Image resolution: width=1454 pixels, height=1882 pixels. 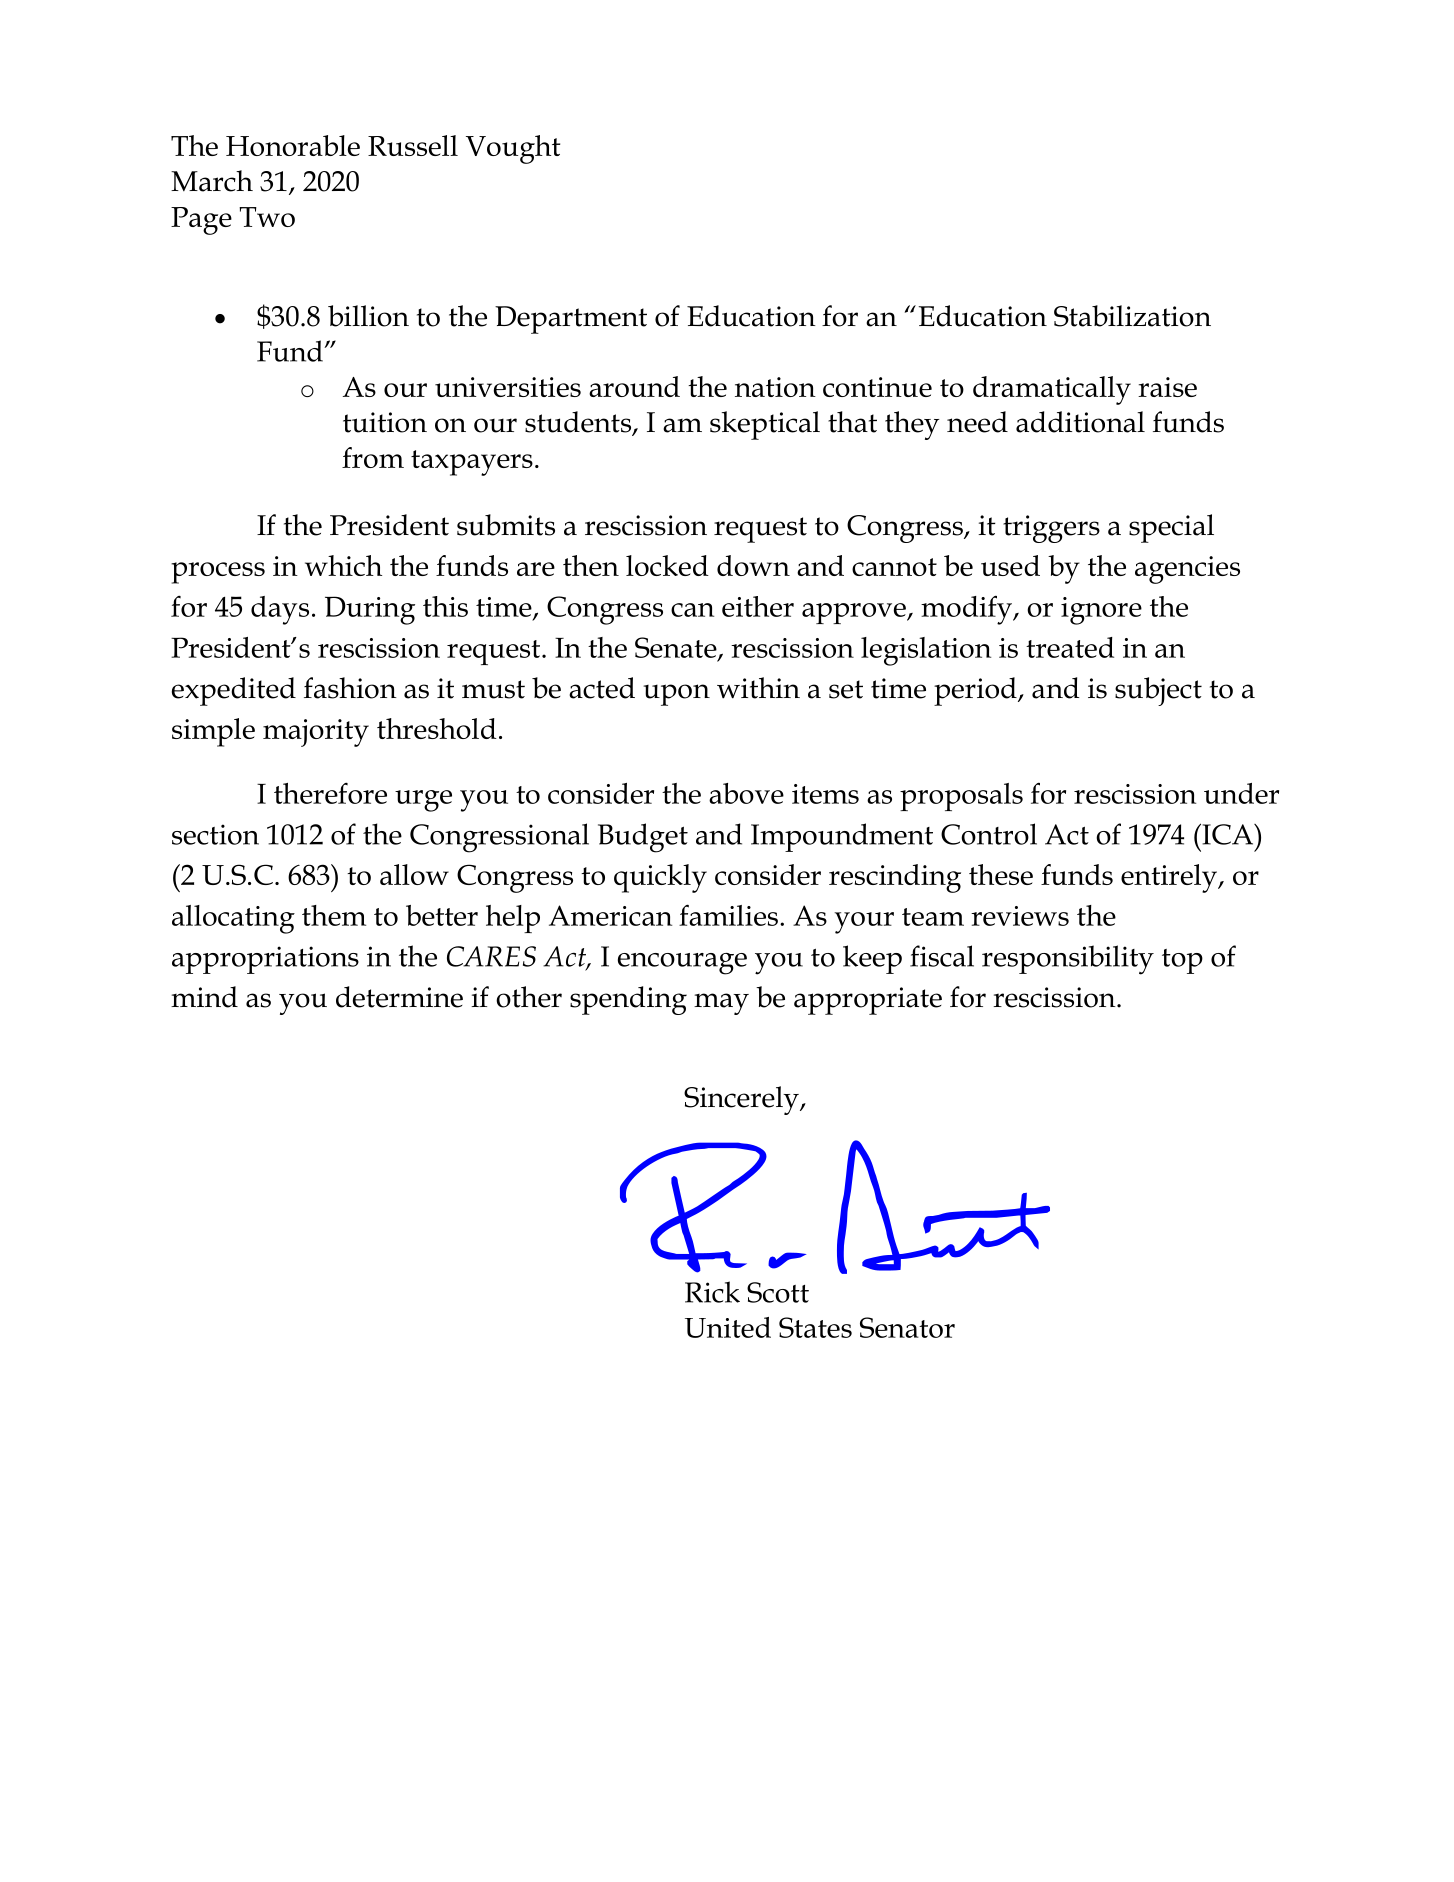 What do you see at coordinates (778, 1292) in the screenshot?
I see `Scott` at bounding box center [778, 1292].
